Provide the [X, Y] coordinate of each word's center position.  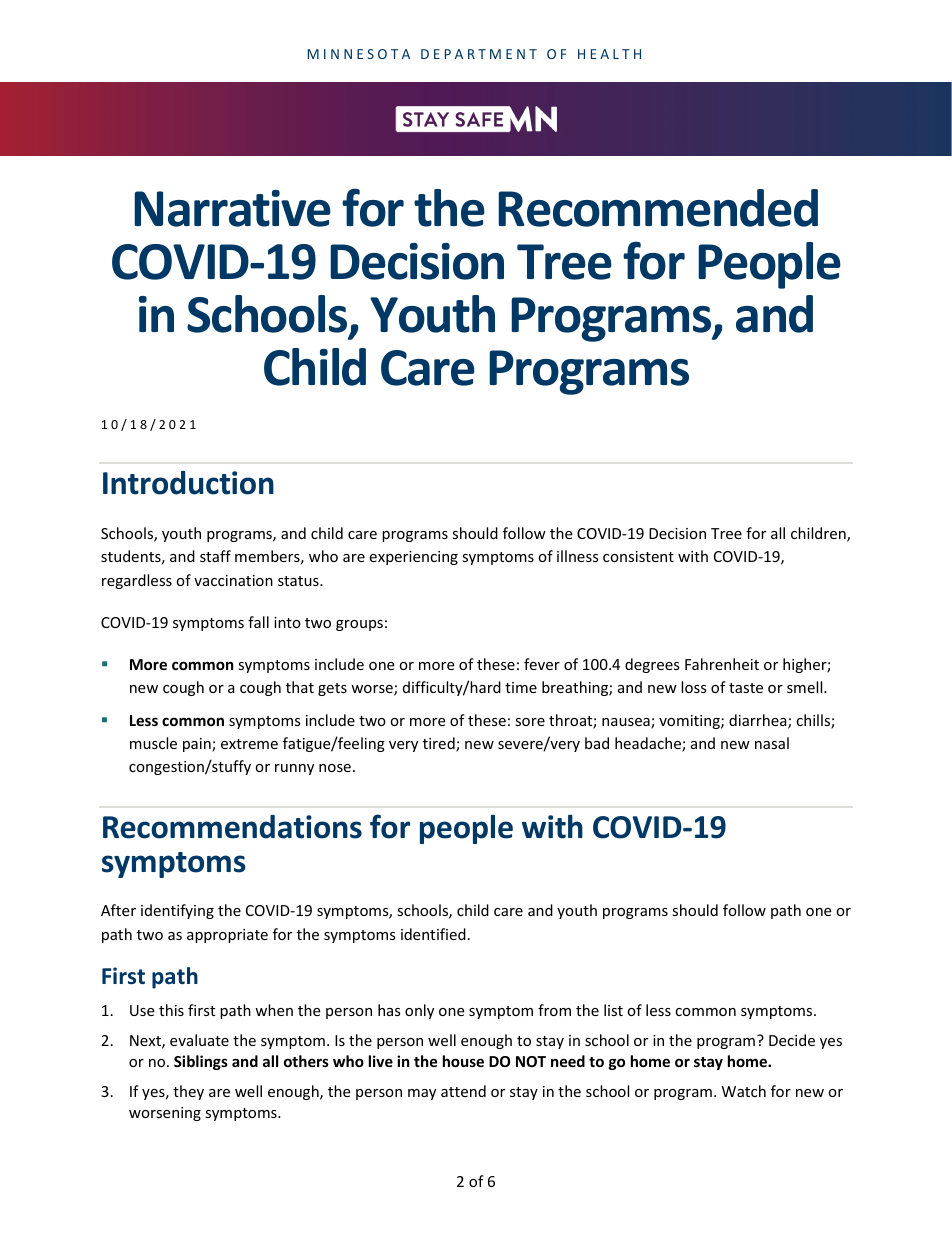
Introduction [188, 483]
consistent [638, 556]
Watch [744, 1091]
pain [198, 745]
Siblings [201, 1062]
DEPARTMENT [479, 54]
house [463, 1061]
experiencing [413, 558]
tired [440, 744]
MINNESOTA [359, 54]
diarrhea [759, 721]
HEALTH [609, 54]
